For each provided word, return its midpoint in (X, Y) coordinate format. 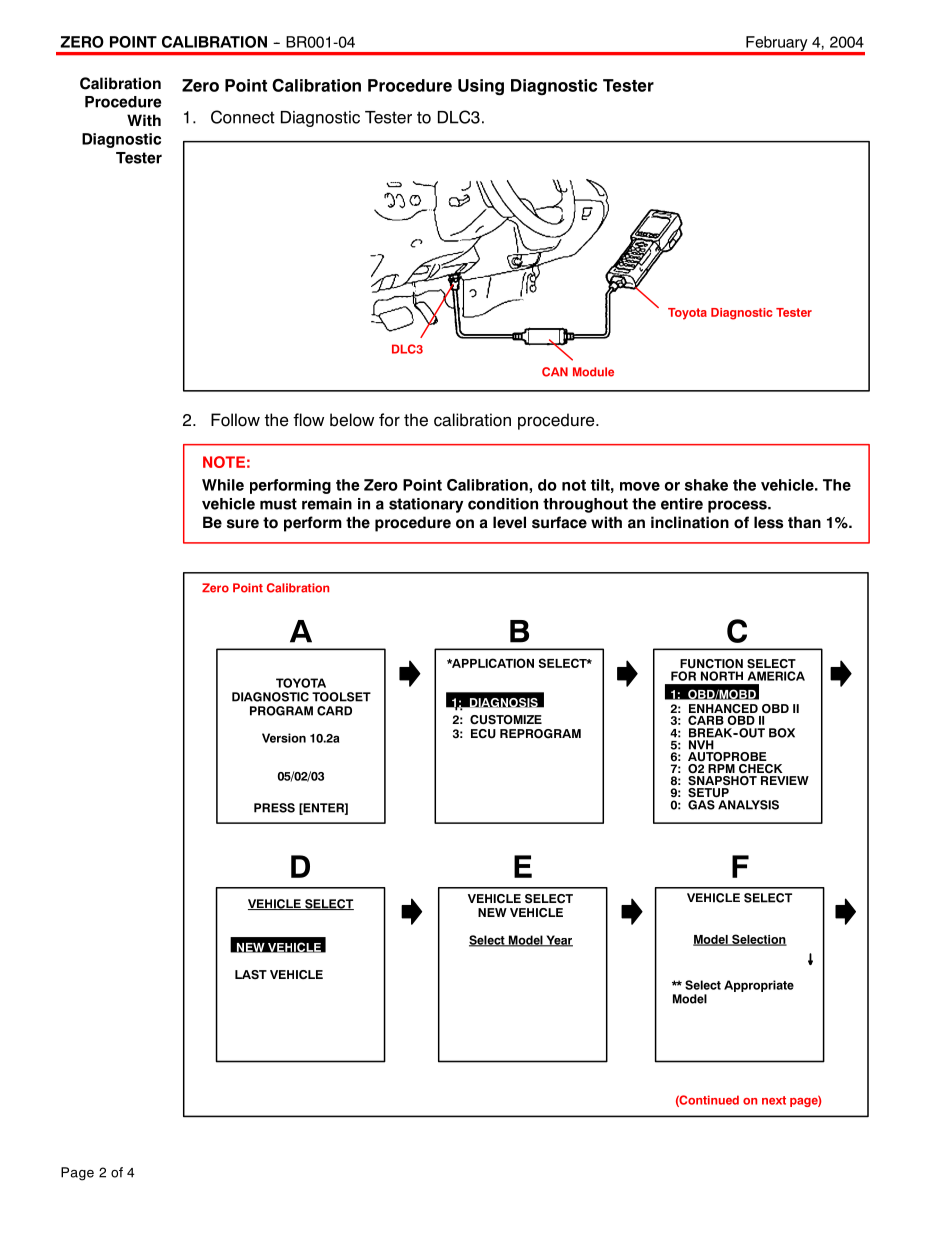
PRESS (274, 808)
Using (481, 87)
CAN (555, 372)
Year (558, 941)
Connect (243, 117)
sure (243, 524)
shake (706, 485)
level (509, 522)
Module (593, 372)
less (768, 522)
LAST (251, 975)
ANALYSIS (748, 805)
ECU (483, 734)
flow (308, 420)
